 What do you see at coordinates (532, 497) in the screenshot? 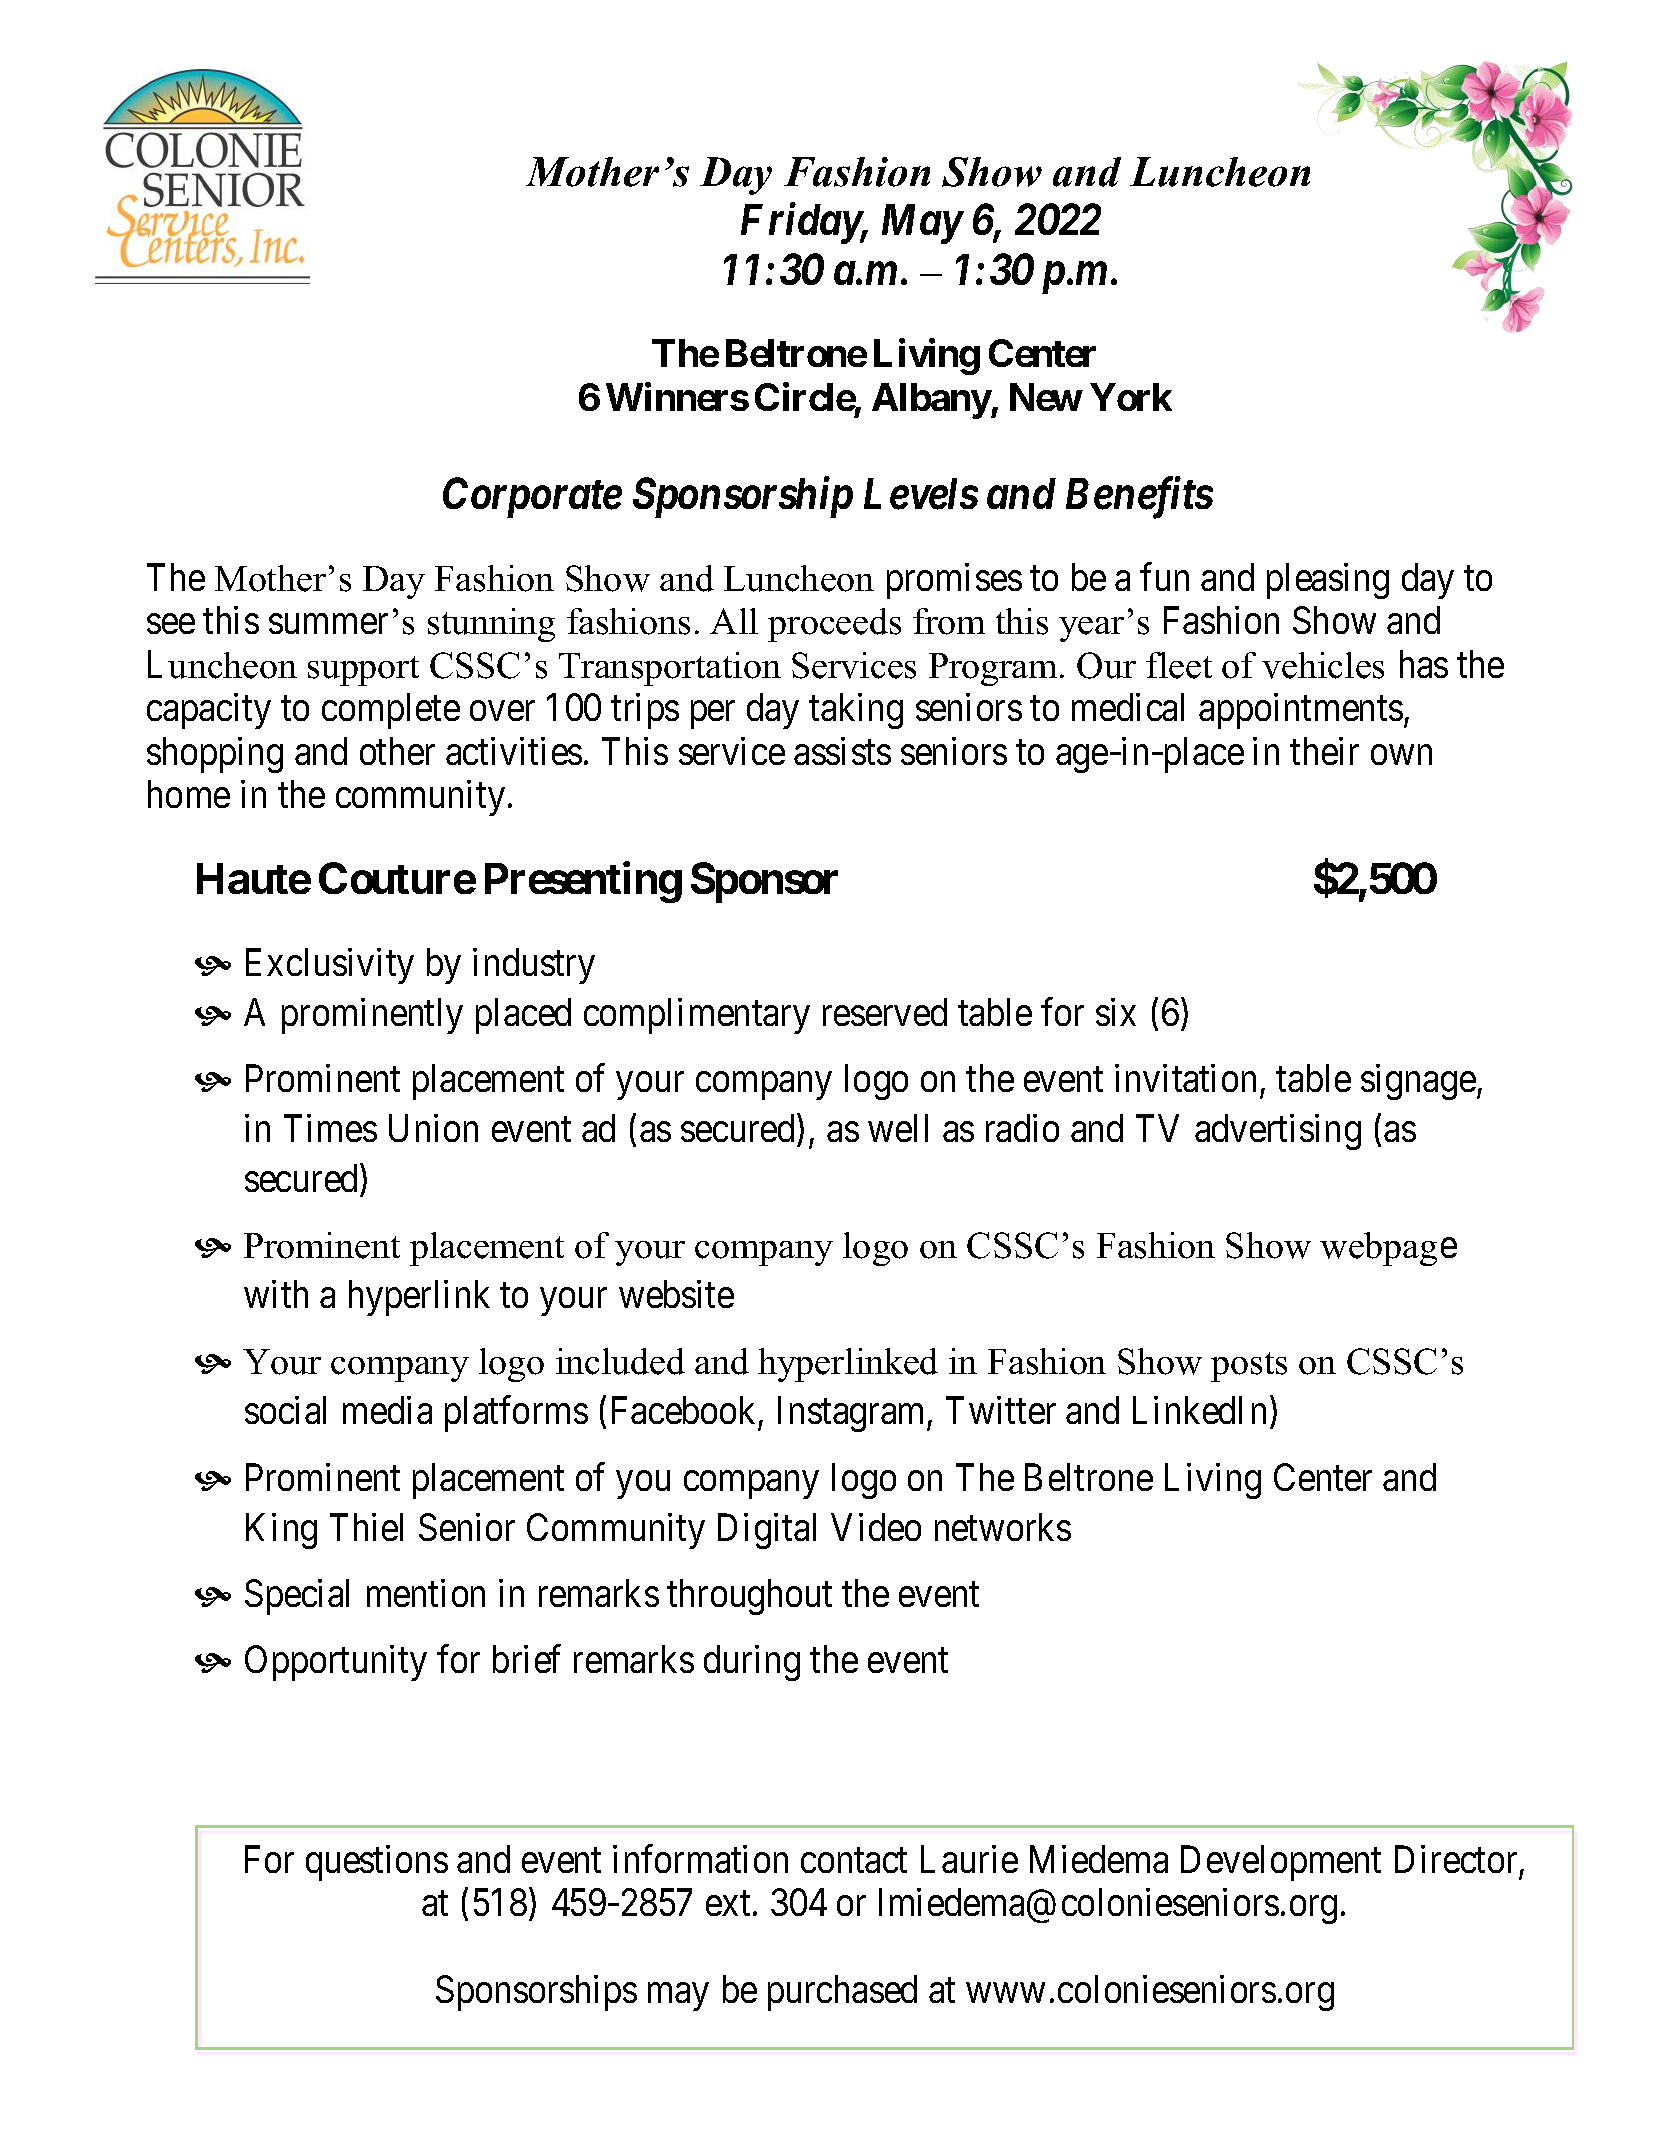
I see `Corporate` at bounding box center [532, 497].
